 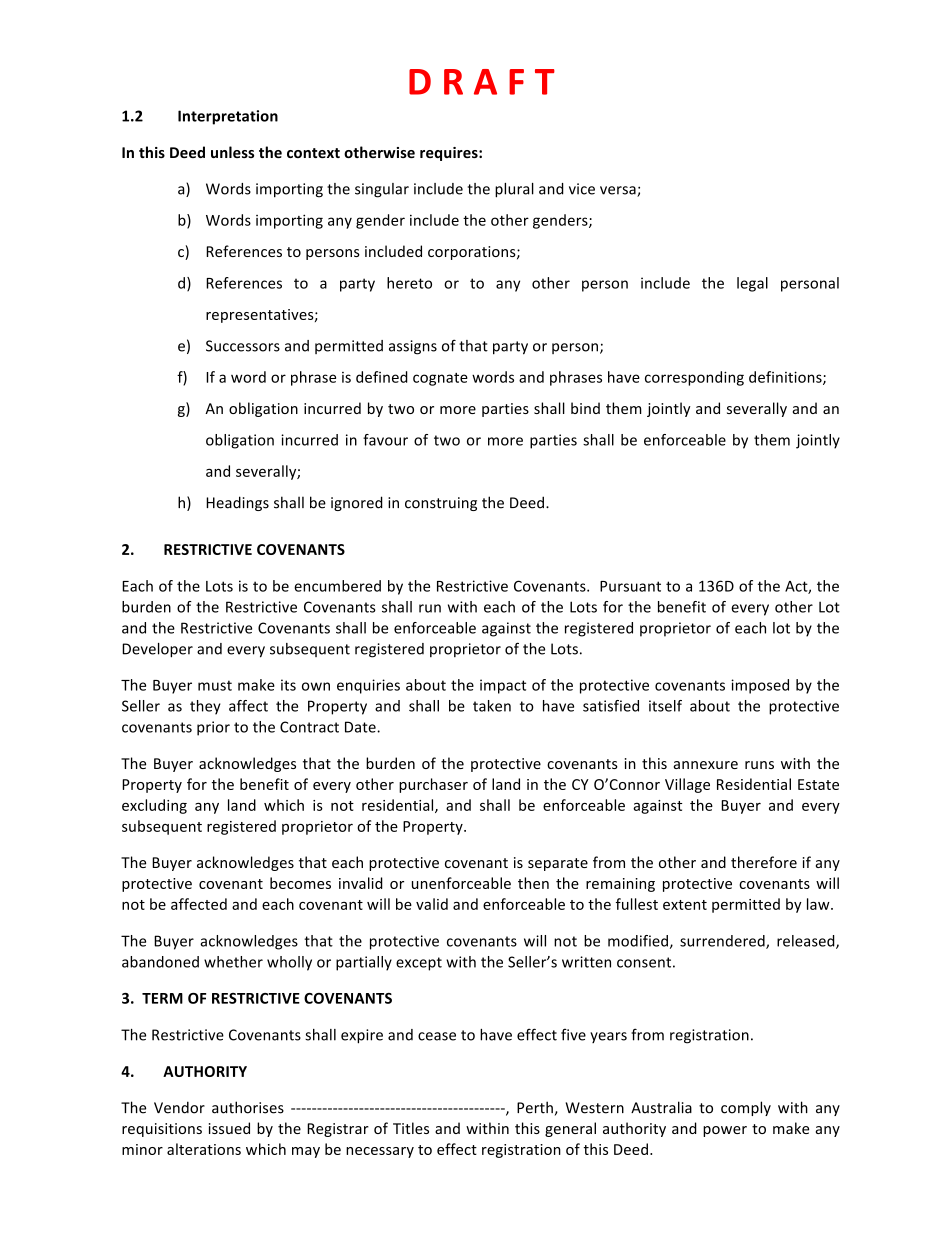 I want to click on plural, so click(x=514, y=190).
